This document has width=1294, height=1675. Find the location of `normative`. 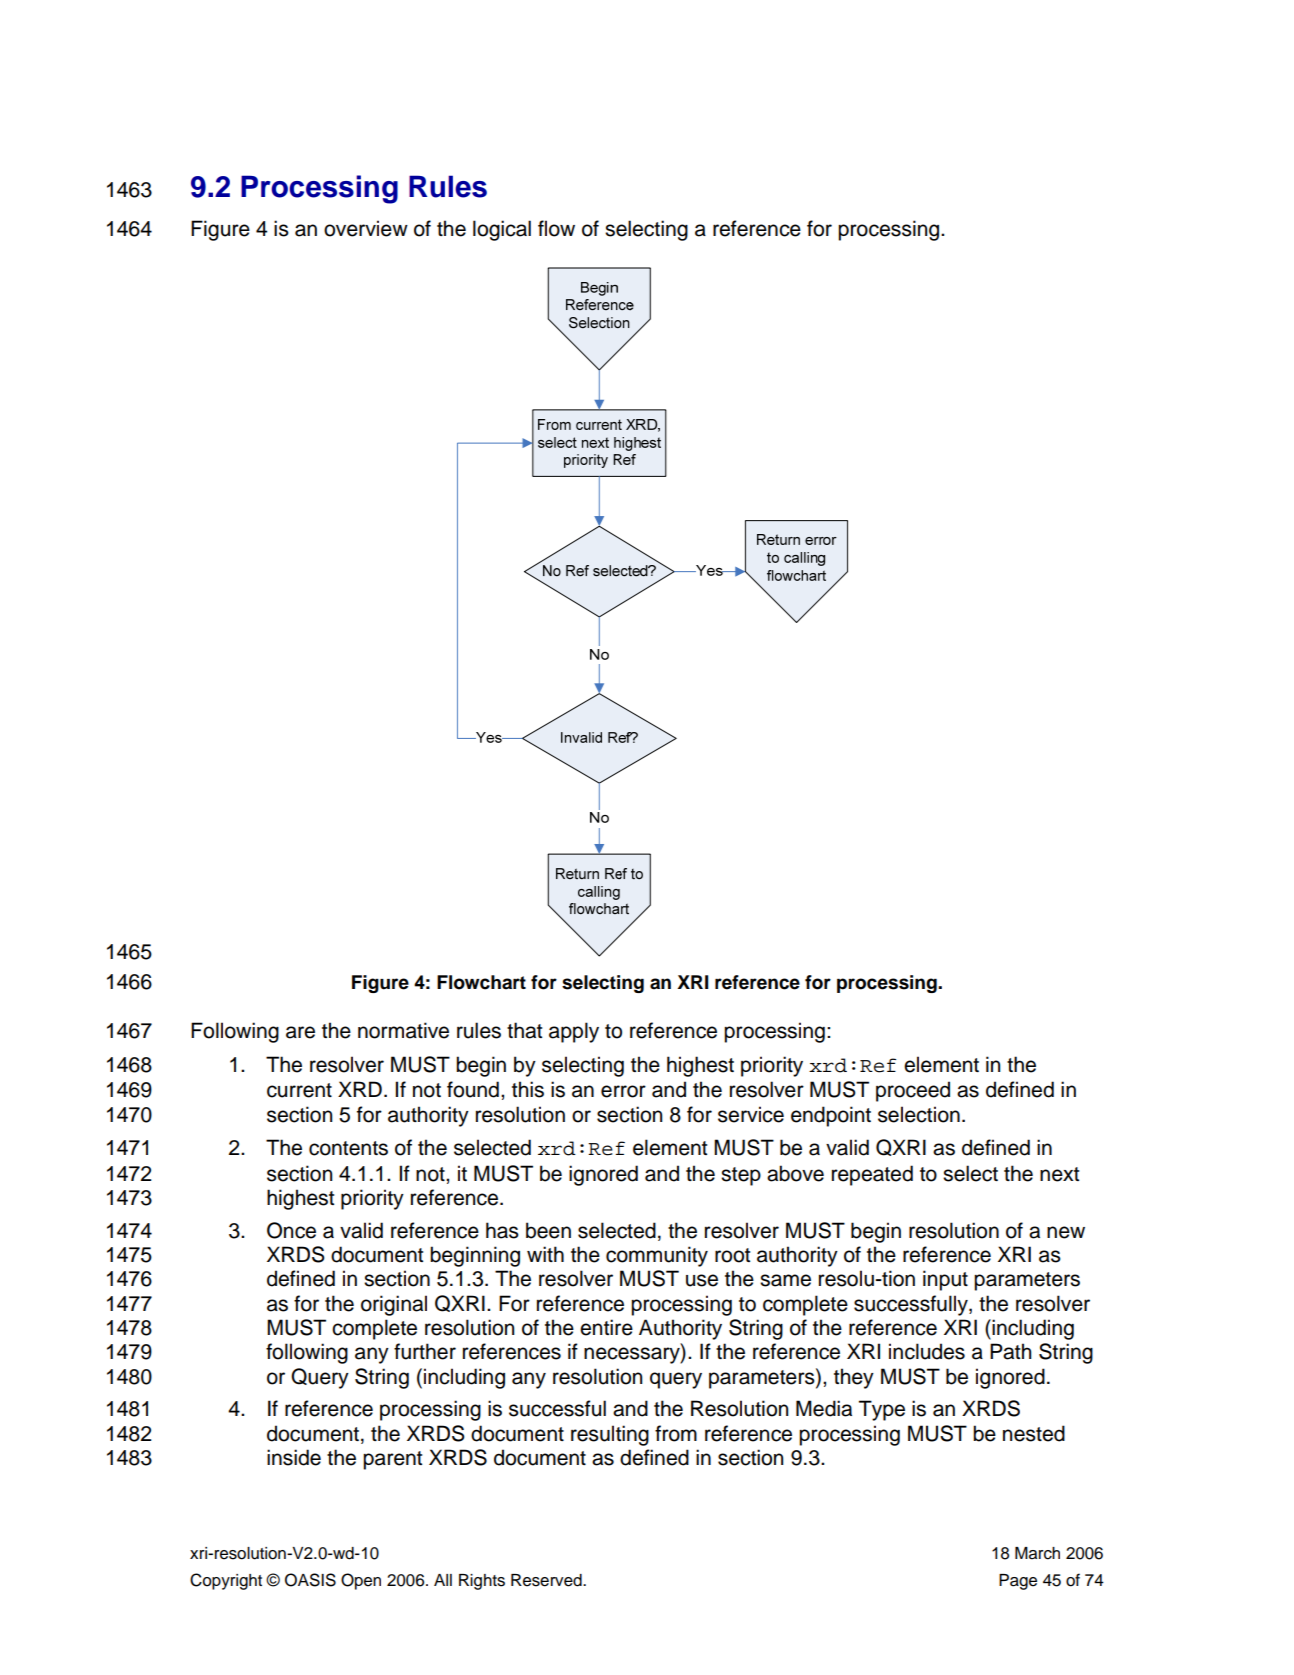

normative is located at coordinates (403, 1030).
